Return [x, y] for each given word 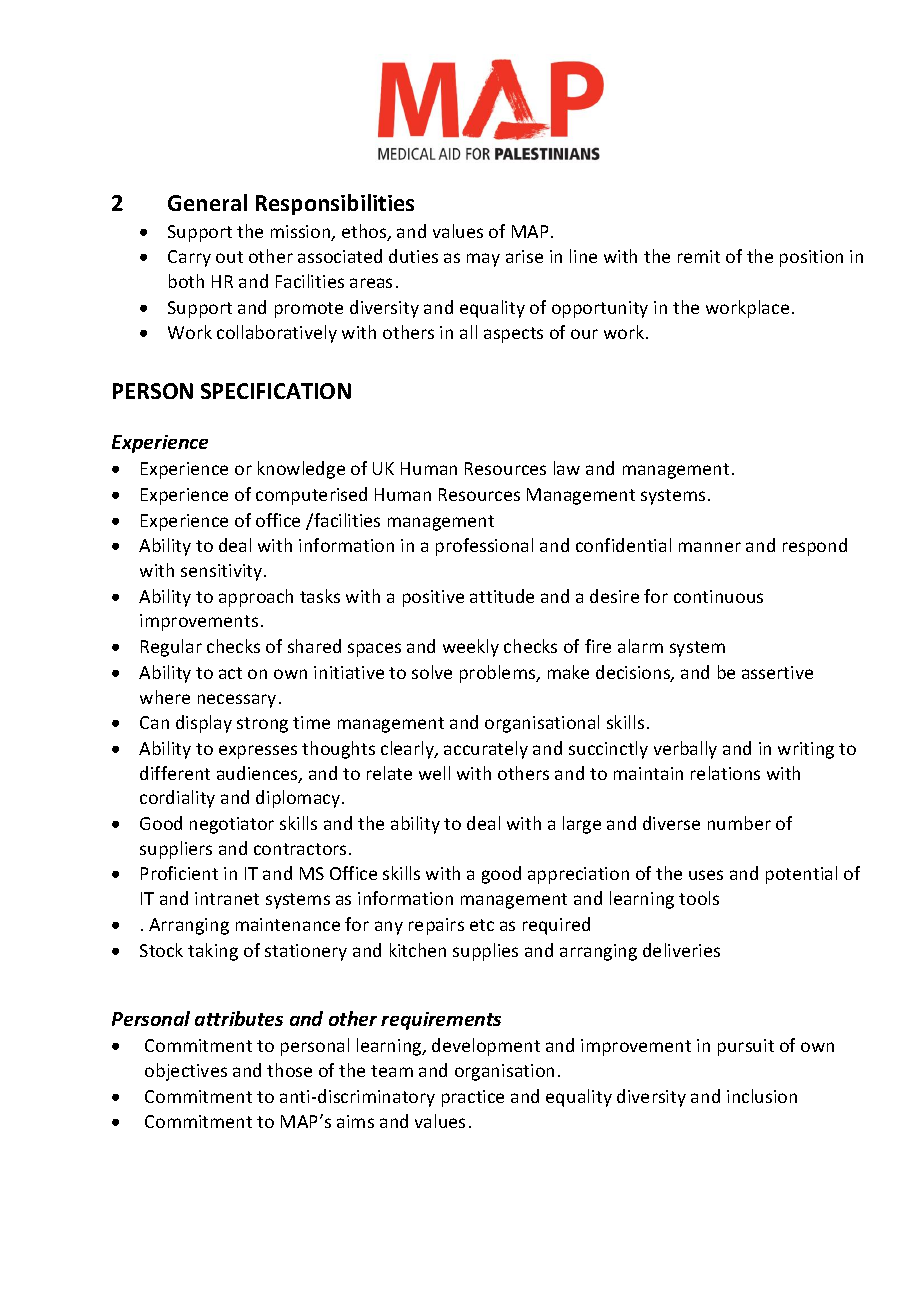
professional [484, 547]
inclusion [762, 1096]
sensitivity [223, 572]
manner [710, 547]
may [483, 260]
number [739, 823]
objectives [186, 1072]
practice [473, 1098]
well [434, 773]
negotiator [232, 825]
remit [699, 256]
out [229, 257]
